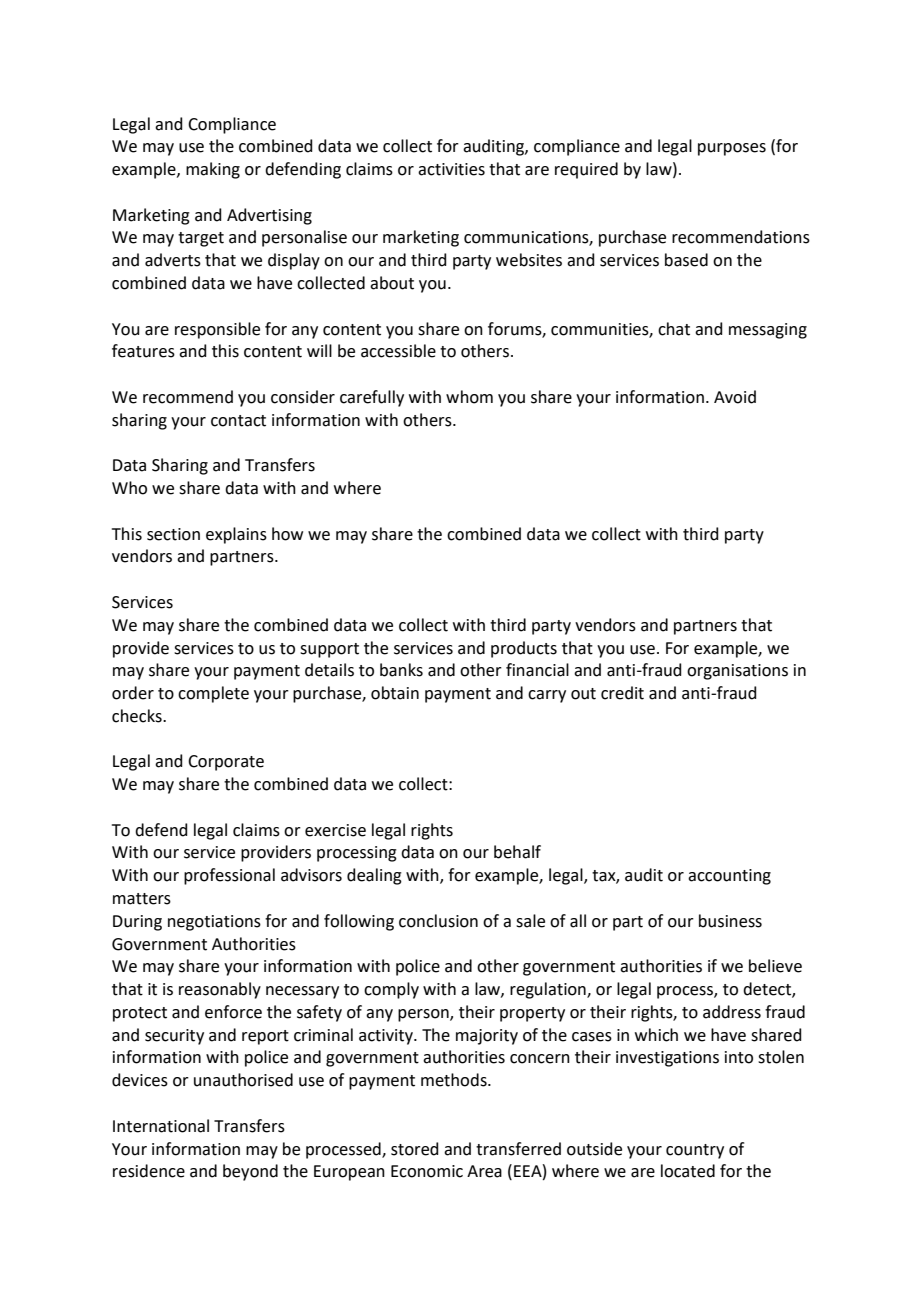 The width and height of the document is (924, 1309). What do you see at coordinates (236, 535) in the document?
I see `explains` at bounding box center [236, 535].
